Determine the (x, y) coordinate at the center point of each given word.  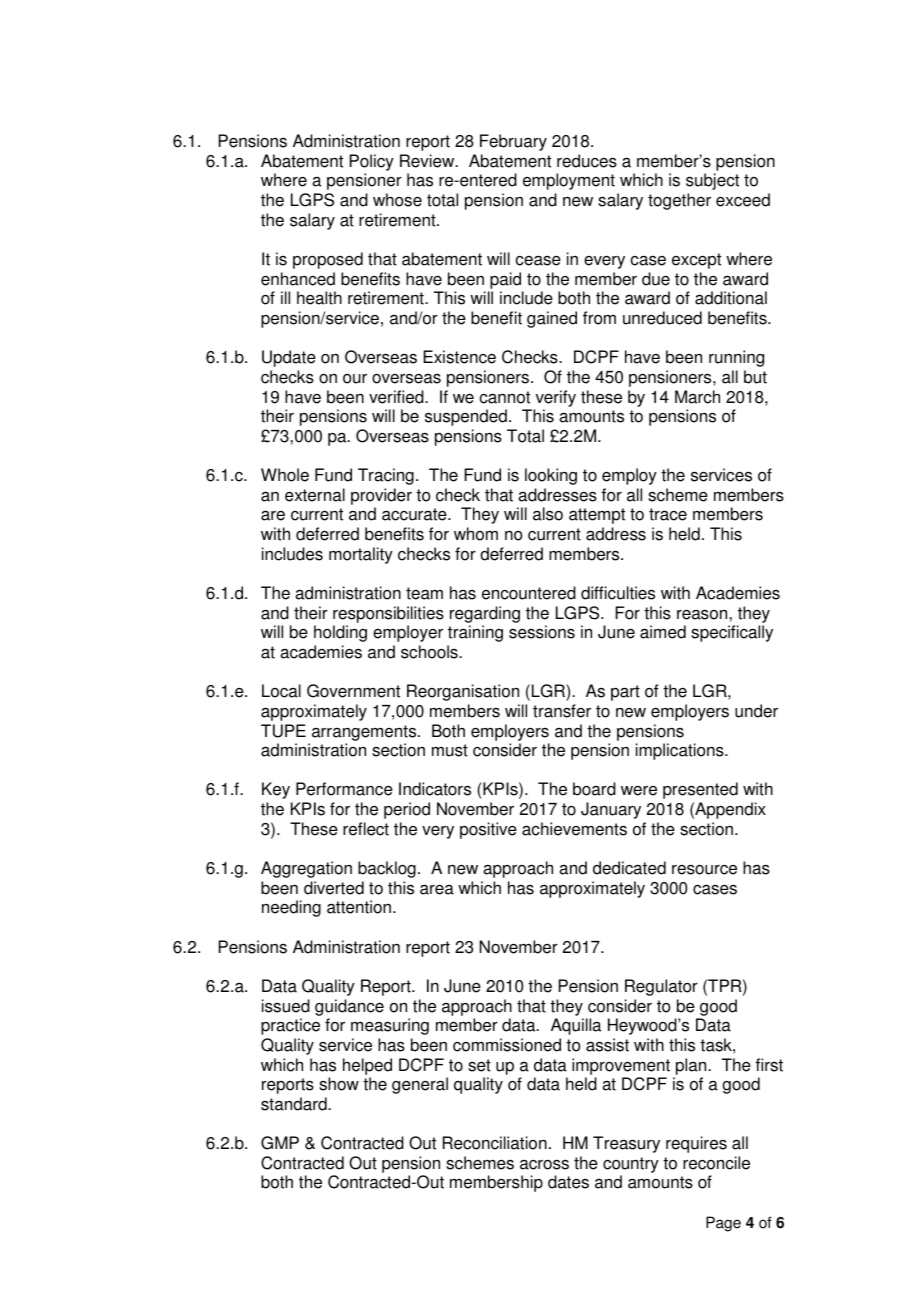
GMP (280, 1143)
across (544, 1164)
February (513, 142)
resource (704, 870)
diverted (334, 888)
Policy (372, 162)
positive (488, 830)
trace (668, 514)
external (315, 495)
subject (712, 181)
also (548, 514)
